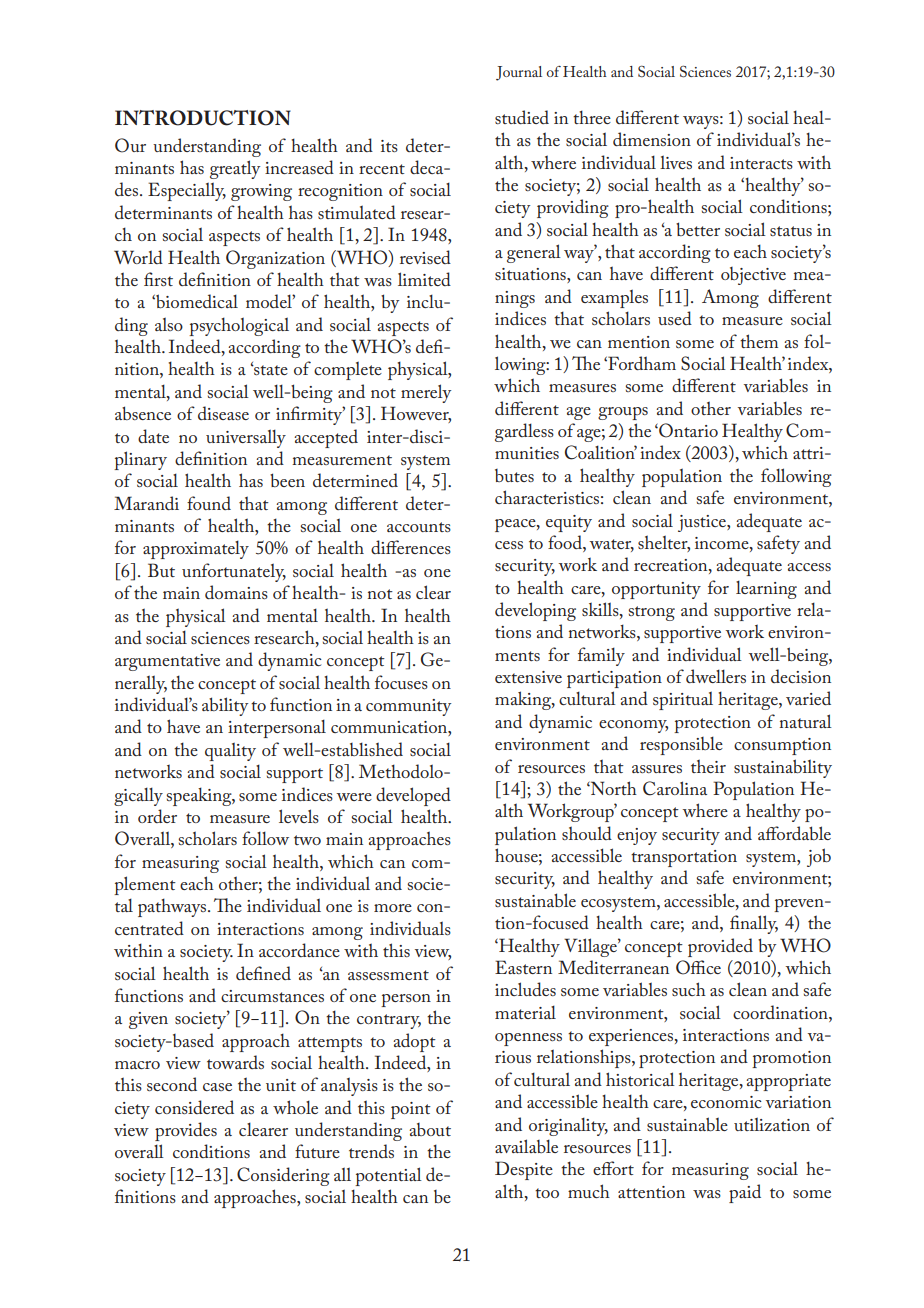 Image resolution: width=924 pixels, height=1308 pixels. I want to click on lives, so click(676, 162).
